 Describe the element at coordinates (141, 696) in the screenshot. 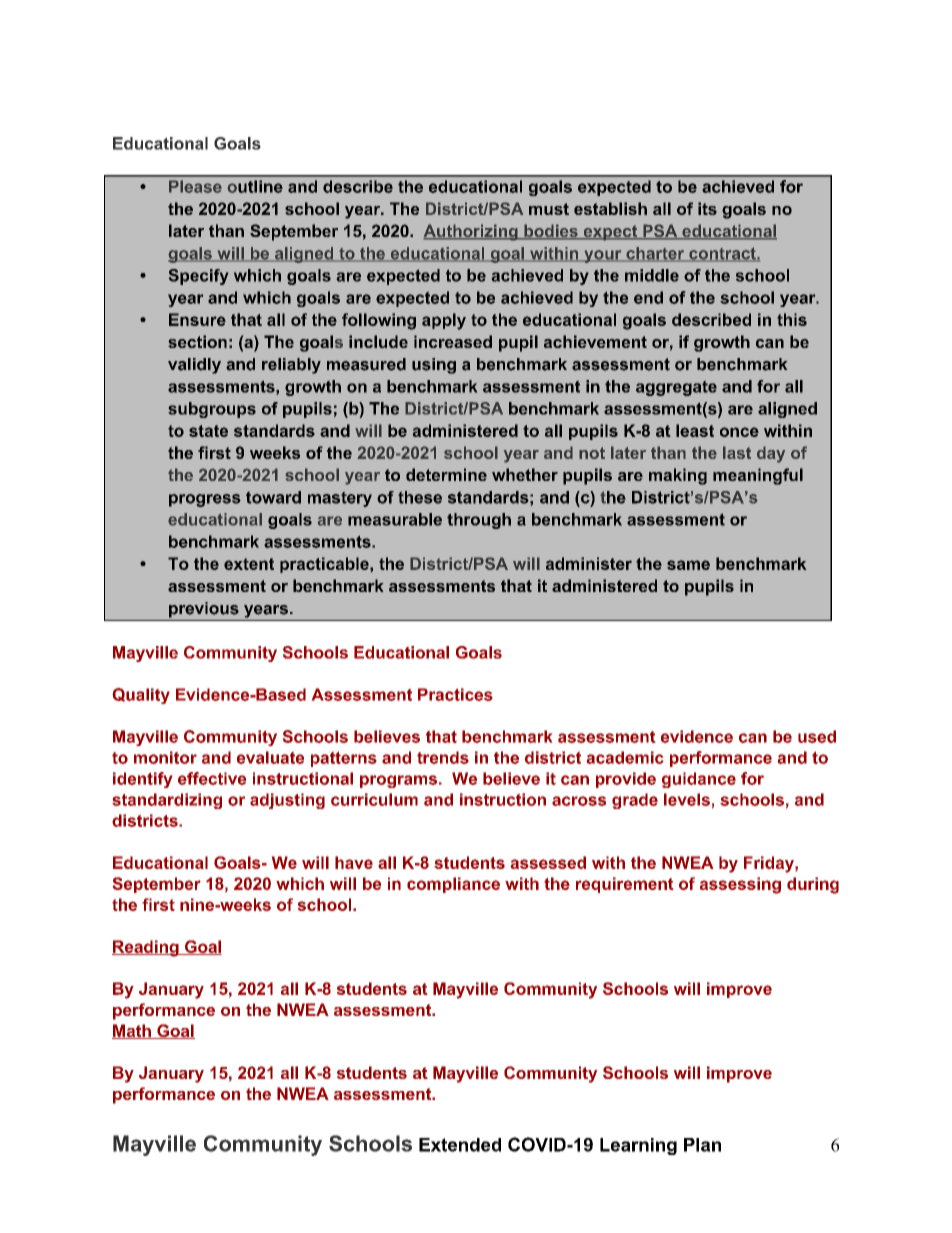

I see `Quality` at that location.
